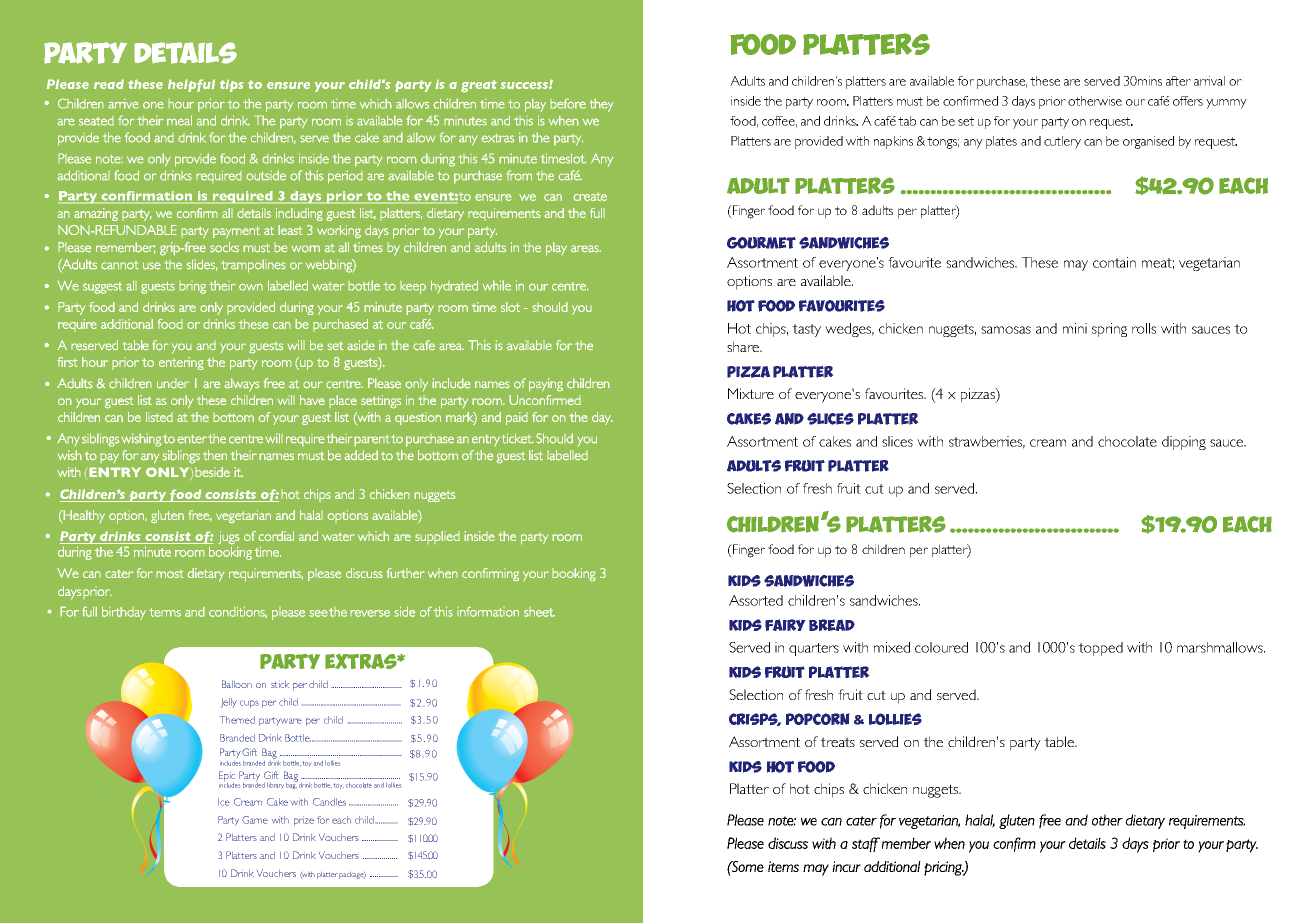 The image size is (1308, 924). What do you see at coordinates (179, 120) in the page?
I see `meal` at bounding box center [179, 120].
